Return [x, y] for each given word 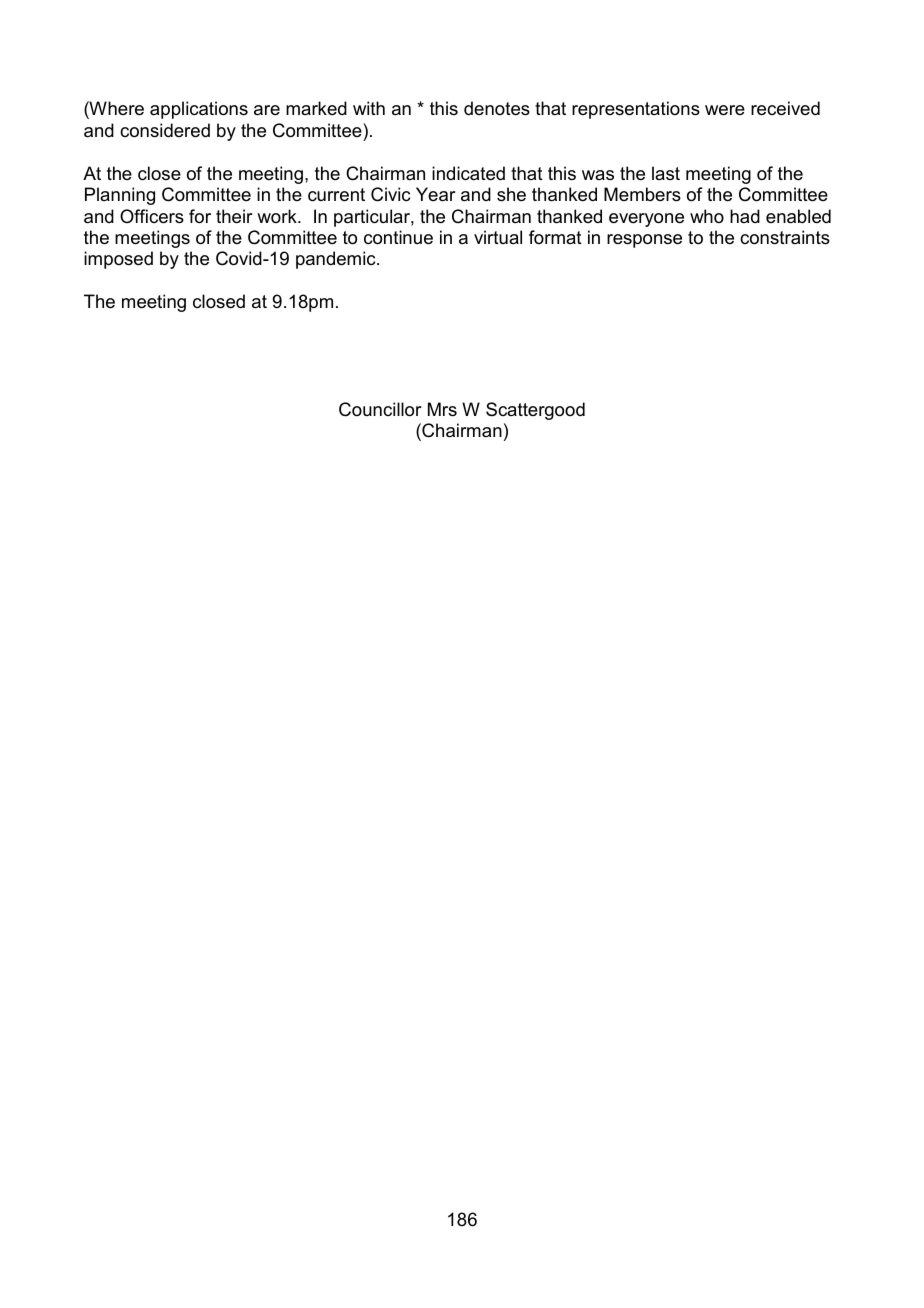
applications [199, 110]
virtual [498, 237]
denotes [497, 108]
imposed [118, 260]
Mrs [442, 409]
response [644, 241]
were [725, 110]
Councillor [380, 409]
